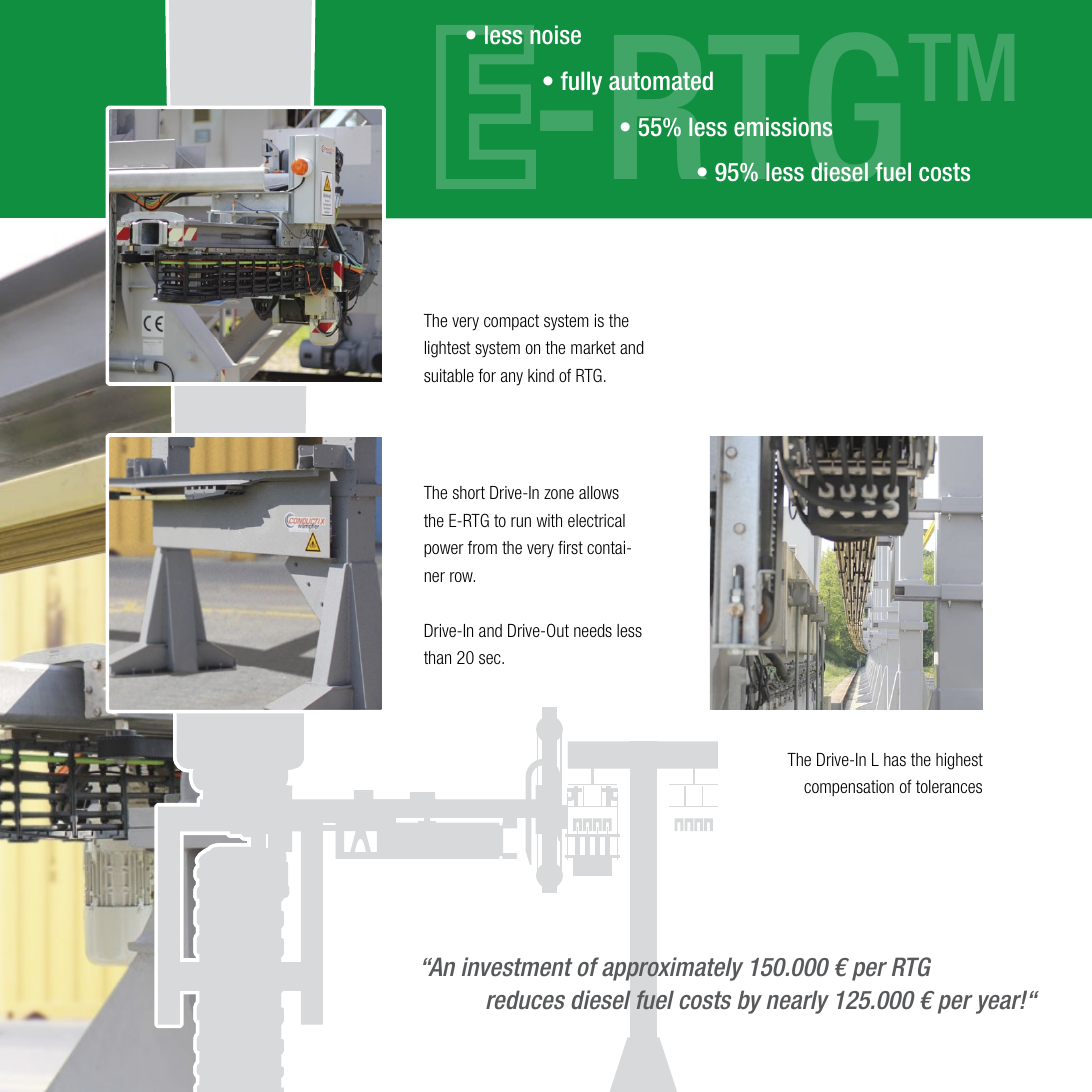  I want to click on has, so click(895, 759).
